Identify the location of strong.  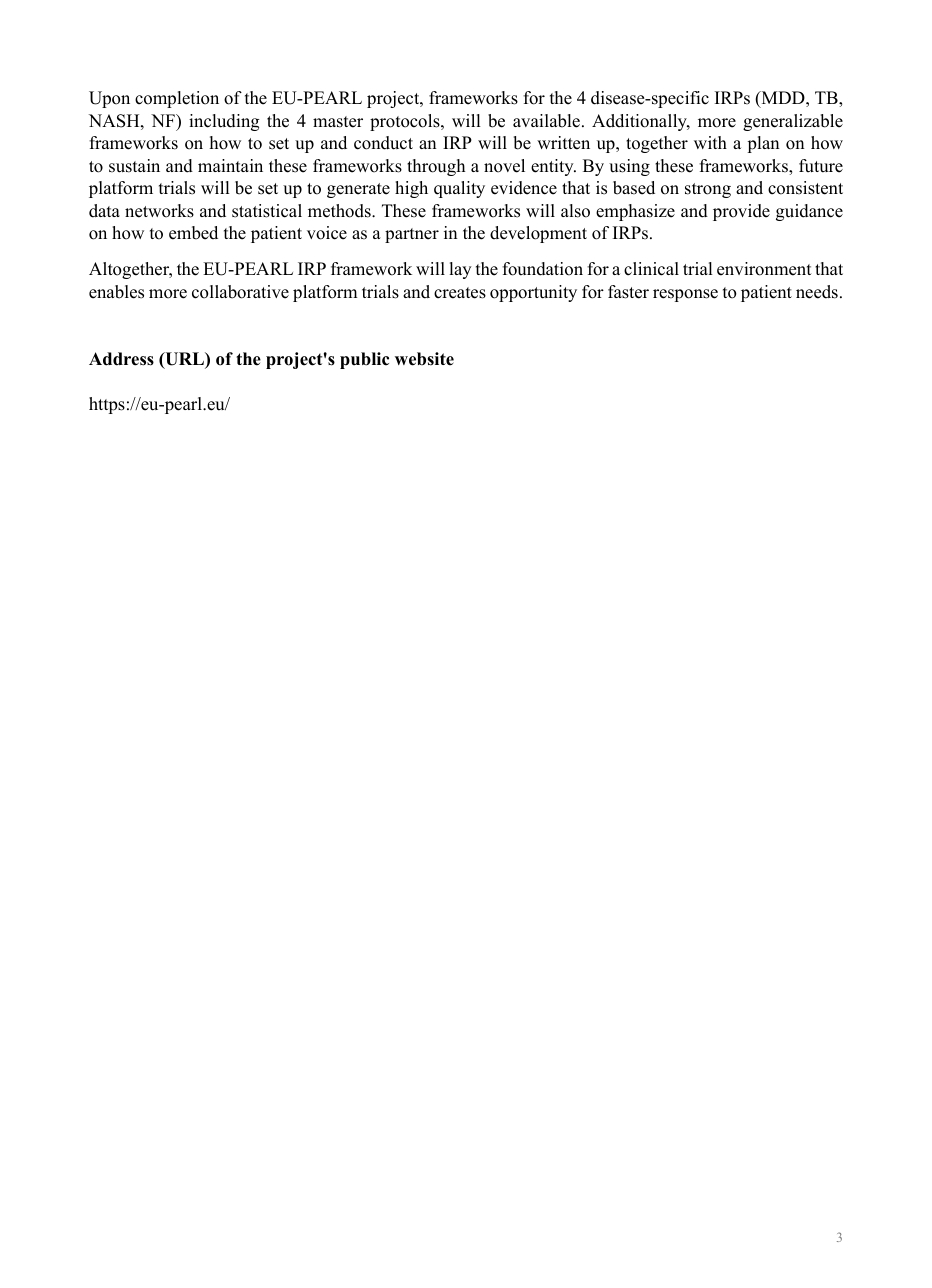
(708, 190).
